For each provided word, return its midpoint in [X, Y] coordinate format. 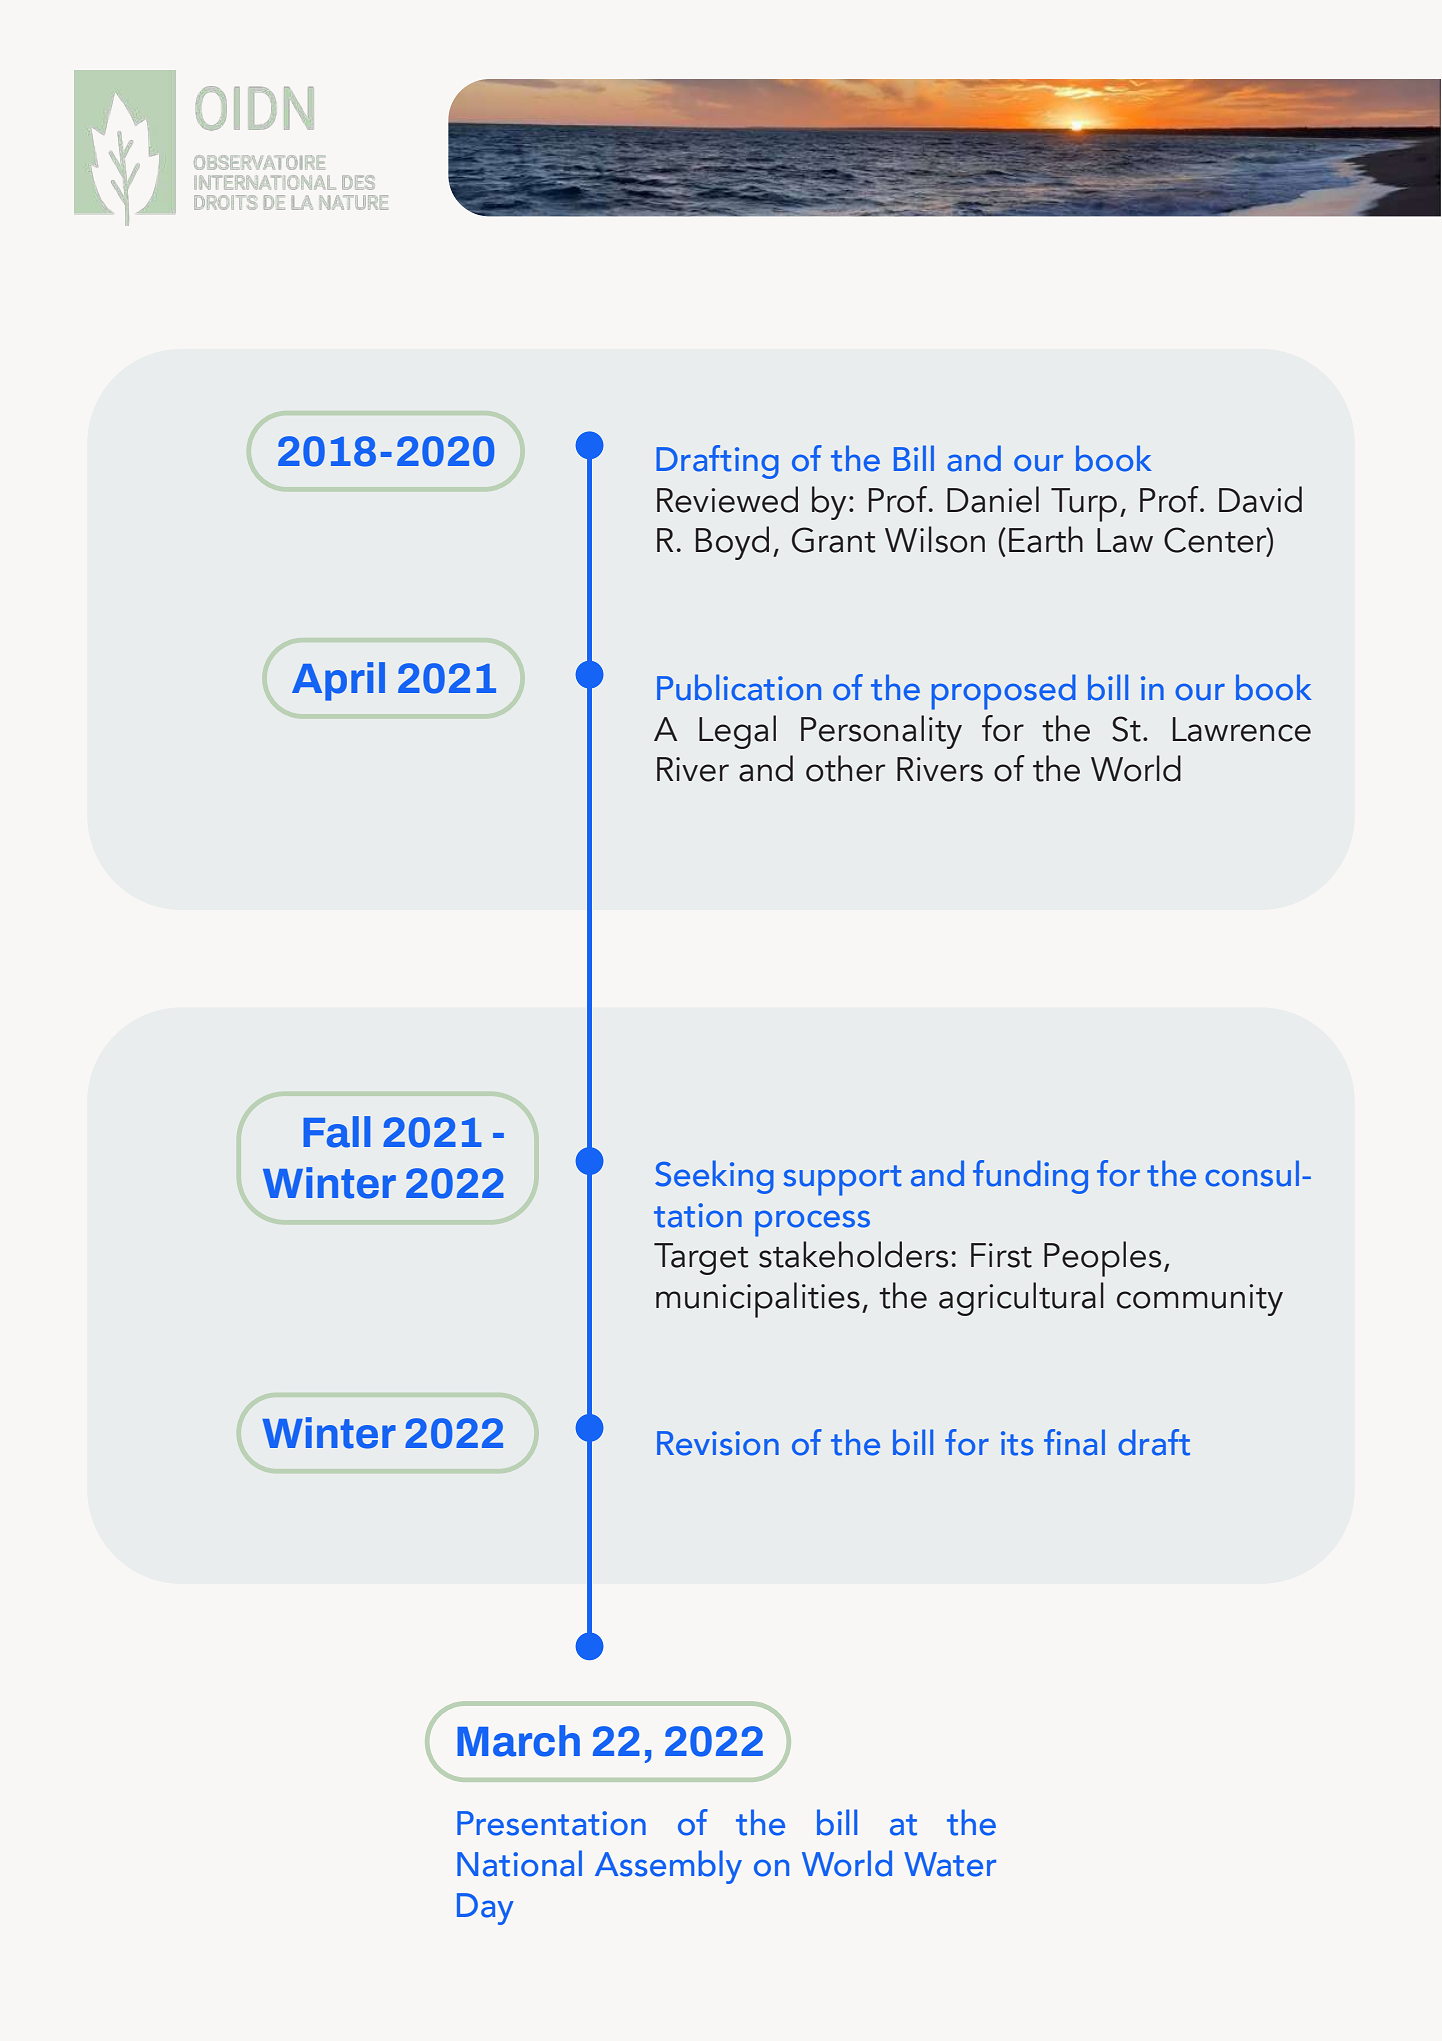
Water [950, 1864]
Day [485, 1909]
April [338, 681]
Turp [1084, 505]
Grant [833, 540]
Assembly [668, 1867]
